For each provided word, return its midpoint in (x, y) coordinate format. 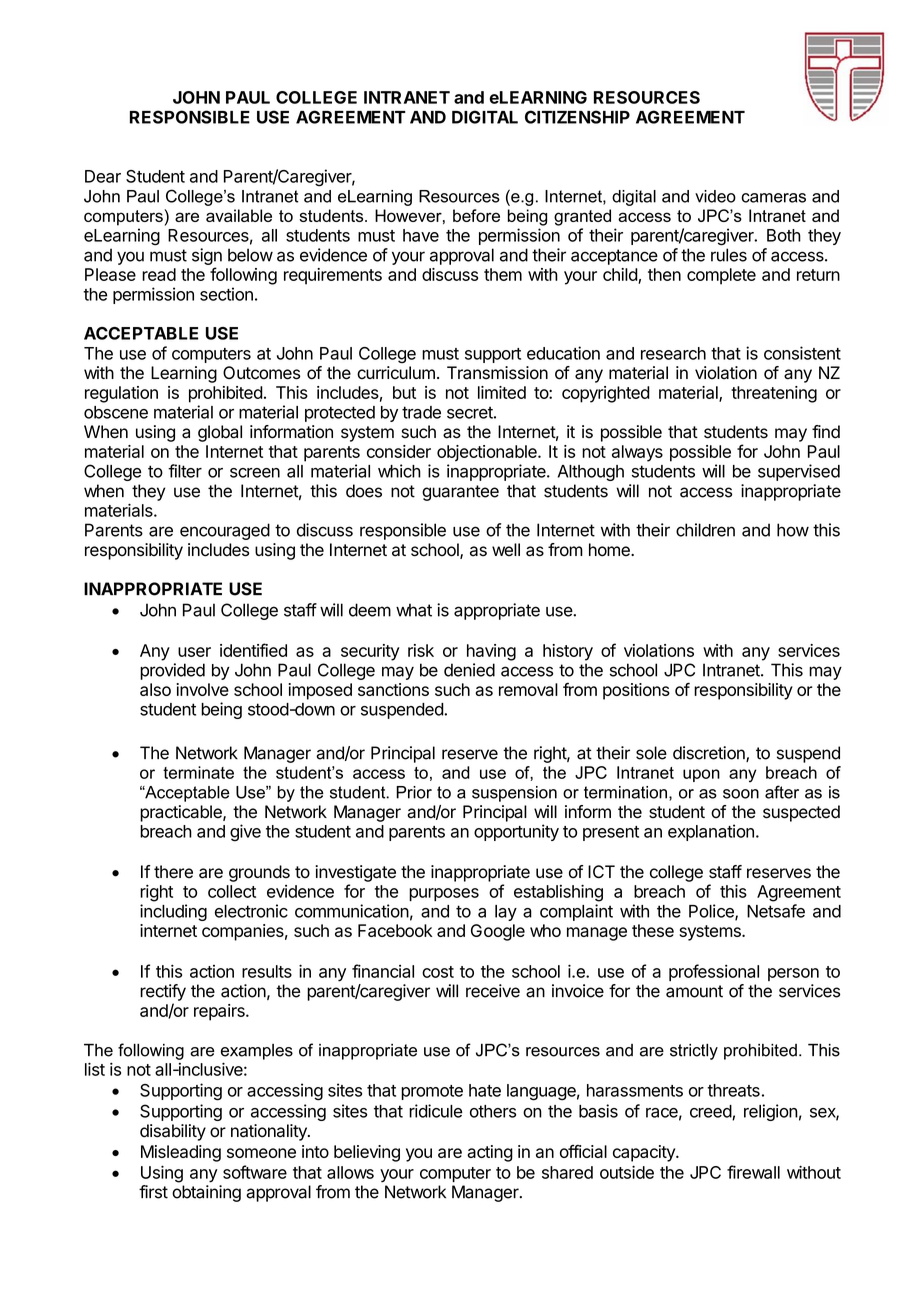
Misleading (181, 1153)
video (715, 196)
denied (469, 670)
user (194, 652)
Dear (103, 176)
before (476, 215)
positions (636, 691)
